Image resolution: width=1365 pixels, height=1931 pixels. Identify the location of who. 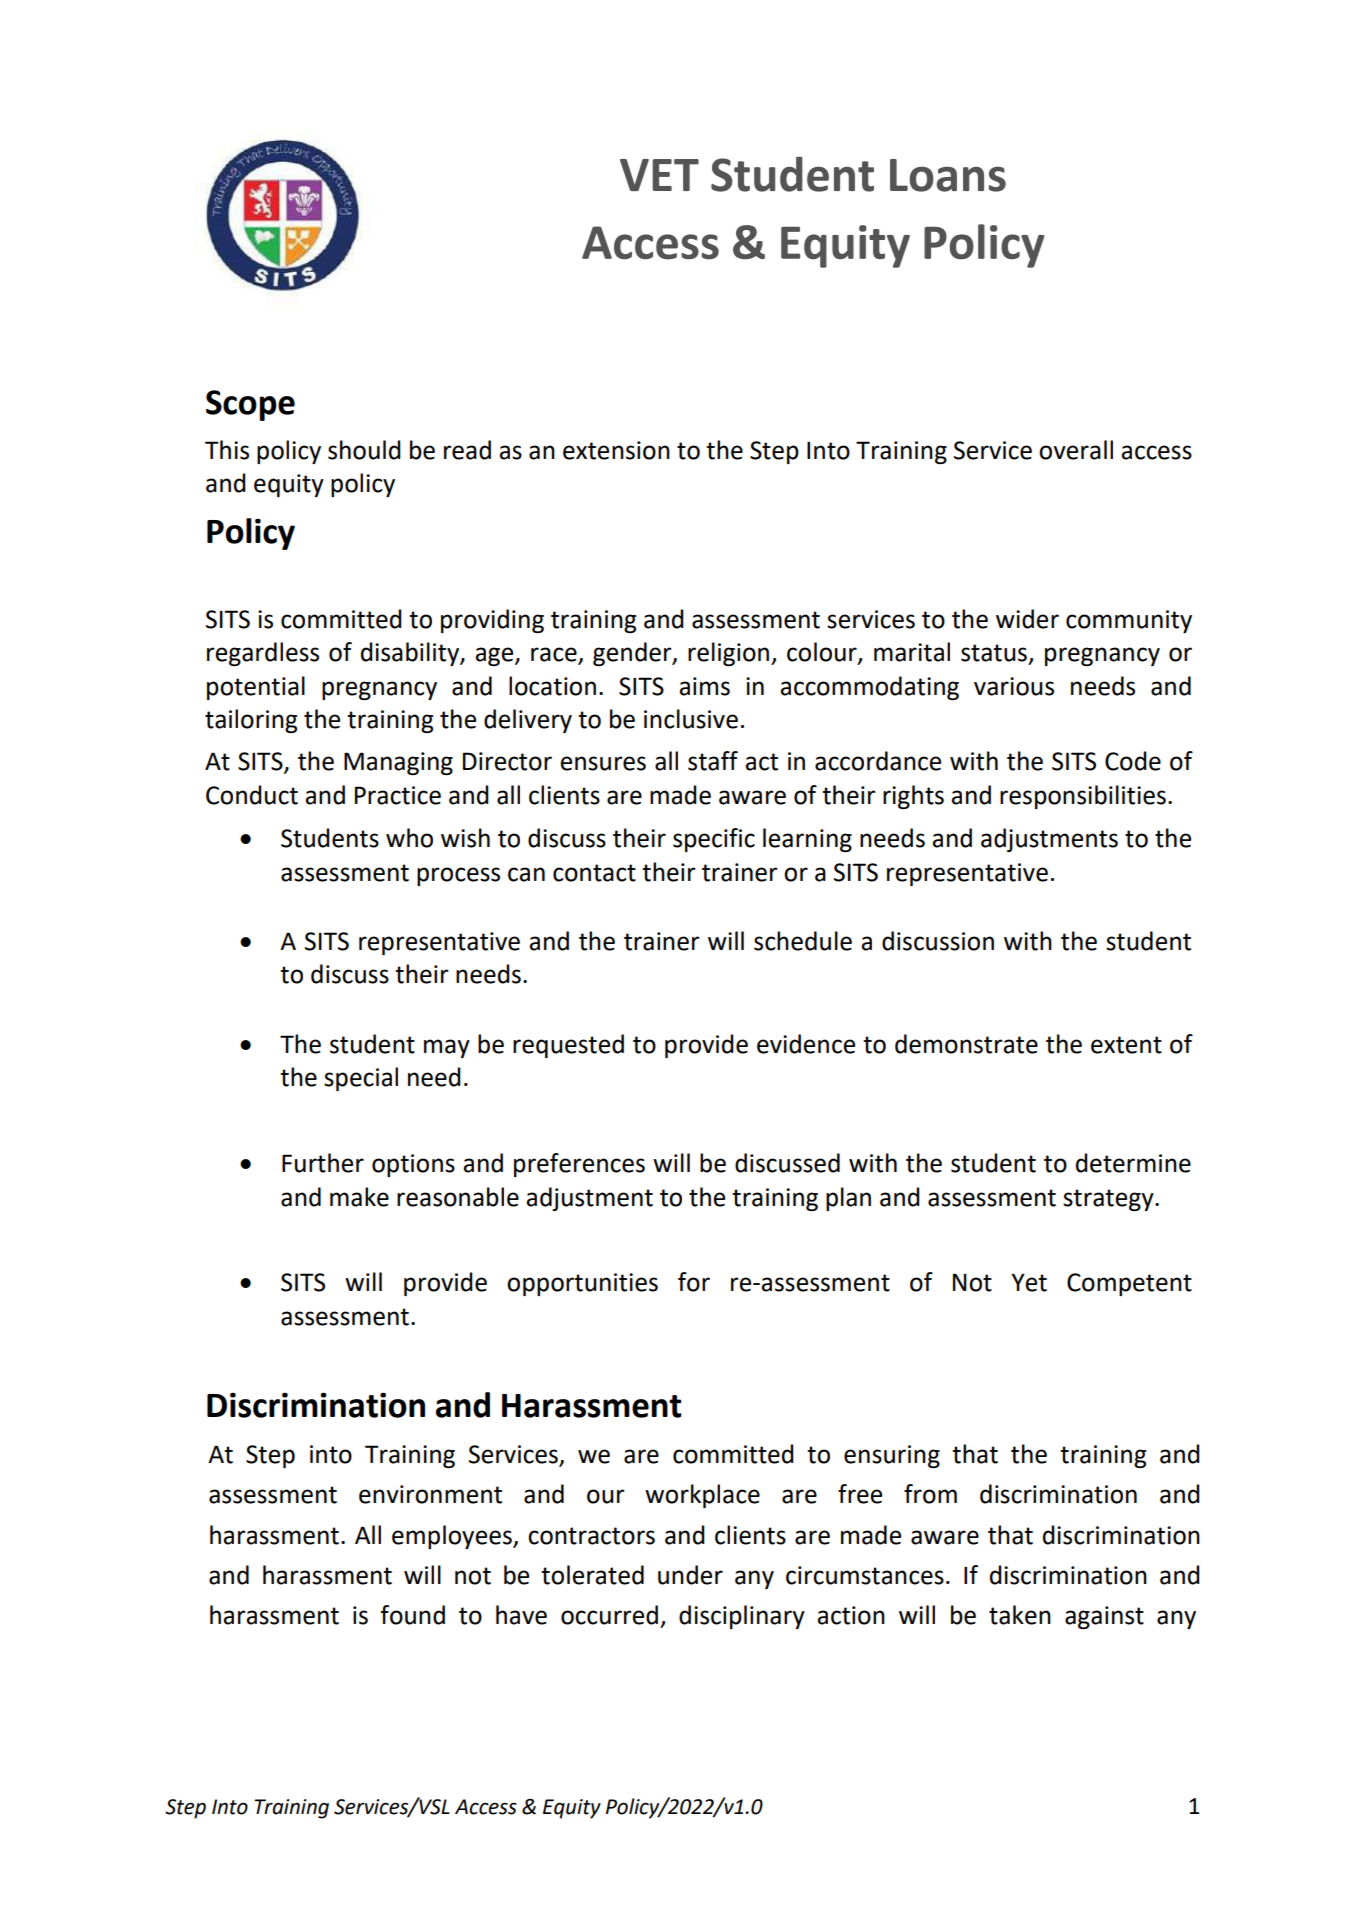
(409, 838).
